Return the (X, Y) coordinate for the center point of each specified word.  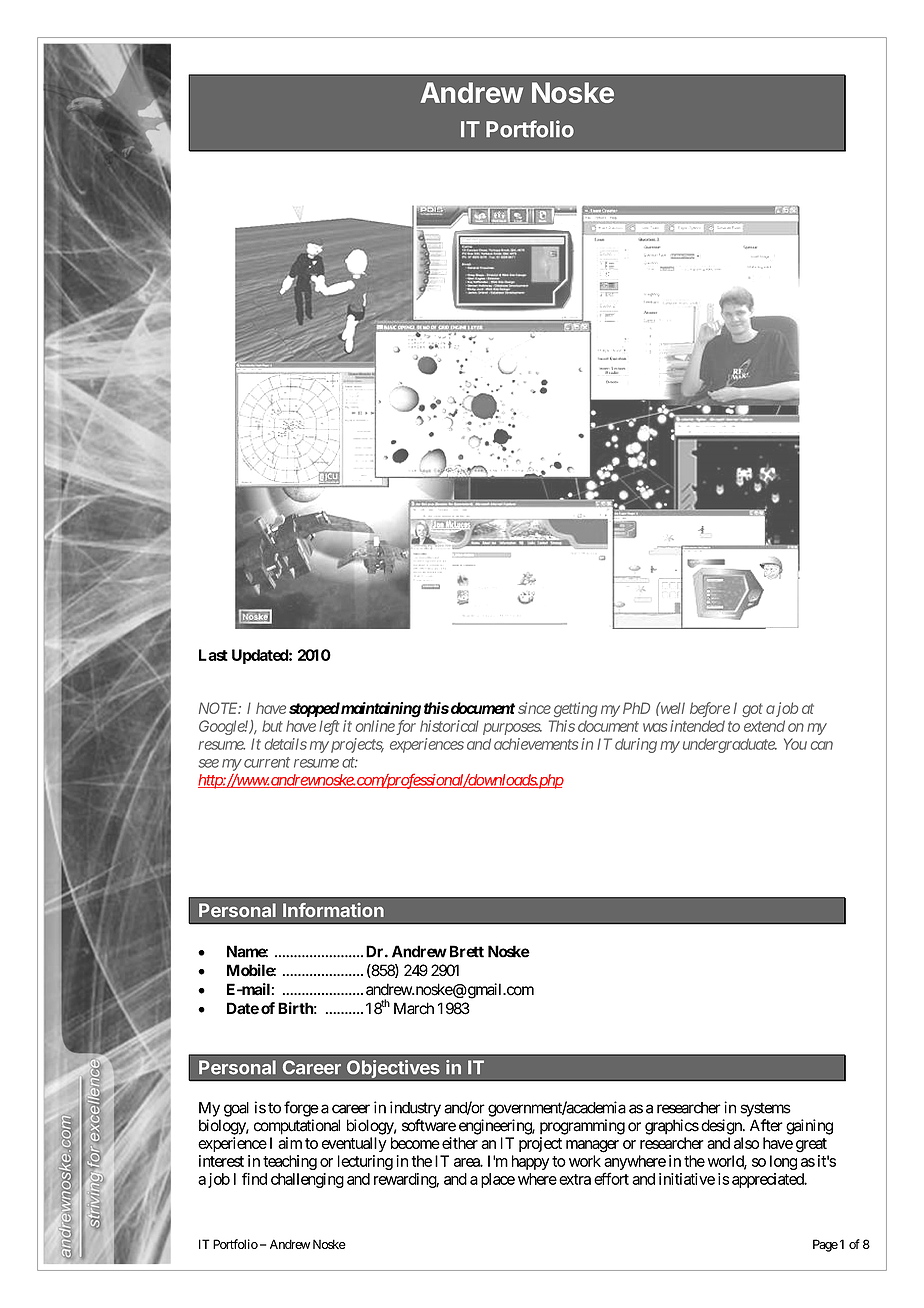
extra (575, 1179)
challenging (307, 1180)
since (534, 708)
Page (825, 1245)
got (752, 710)
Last (213, 655)
